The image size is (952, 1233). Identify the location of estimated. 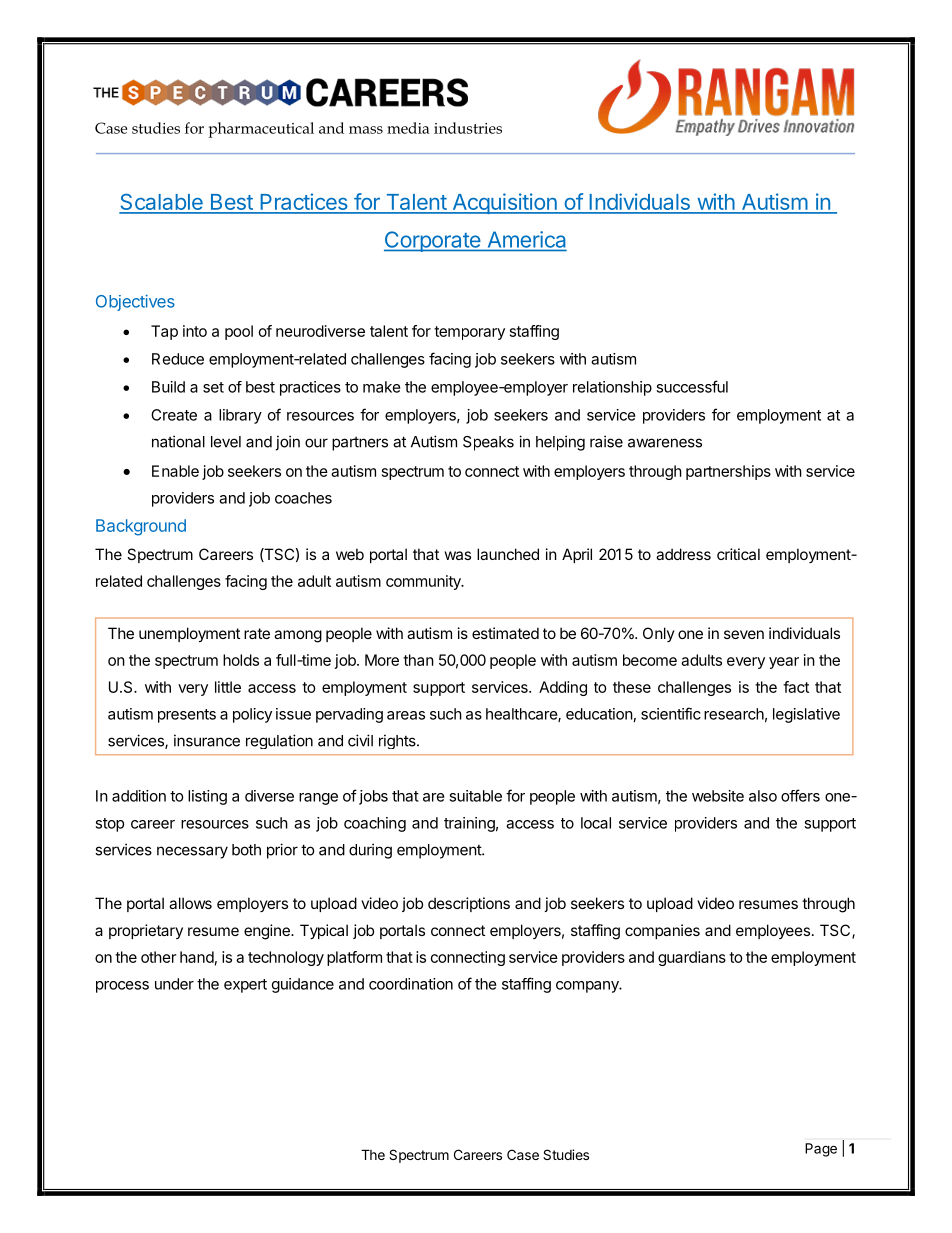
(505, 633).
